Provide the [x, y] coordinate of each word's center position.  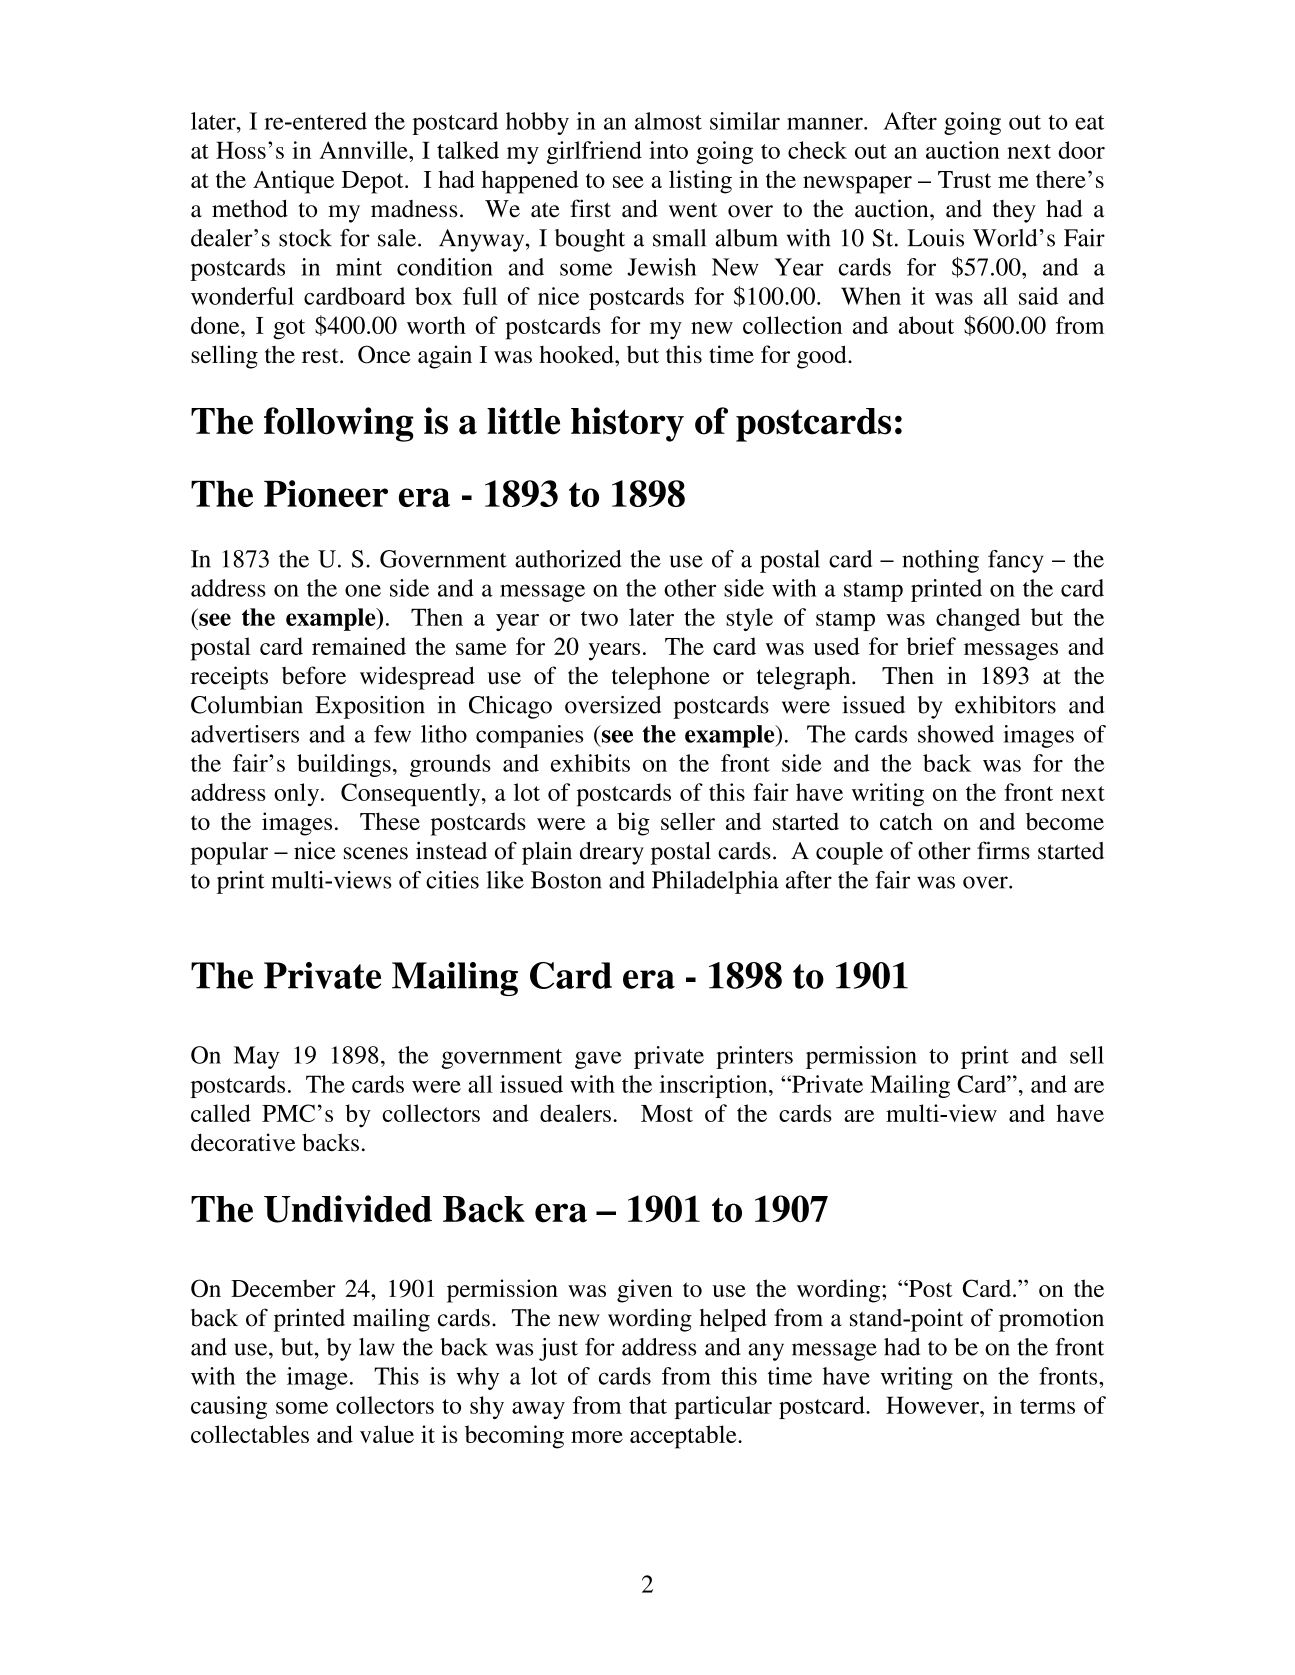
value [387, 1434]
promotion [1051, 1320]
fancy [1016, 561]
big [633, 824]
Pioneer [326, 493]
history [627, 424]
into [668, 150]
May [256, 1057]
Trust [964, 179]
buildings [344, 765]
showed [956, 734]
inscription [715, 1086]
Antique [293, 182]
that [648, 1405]
